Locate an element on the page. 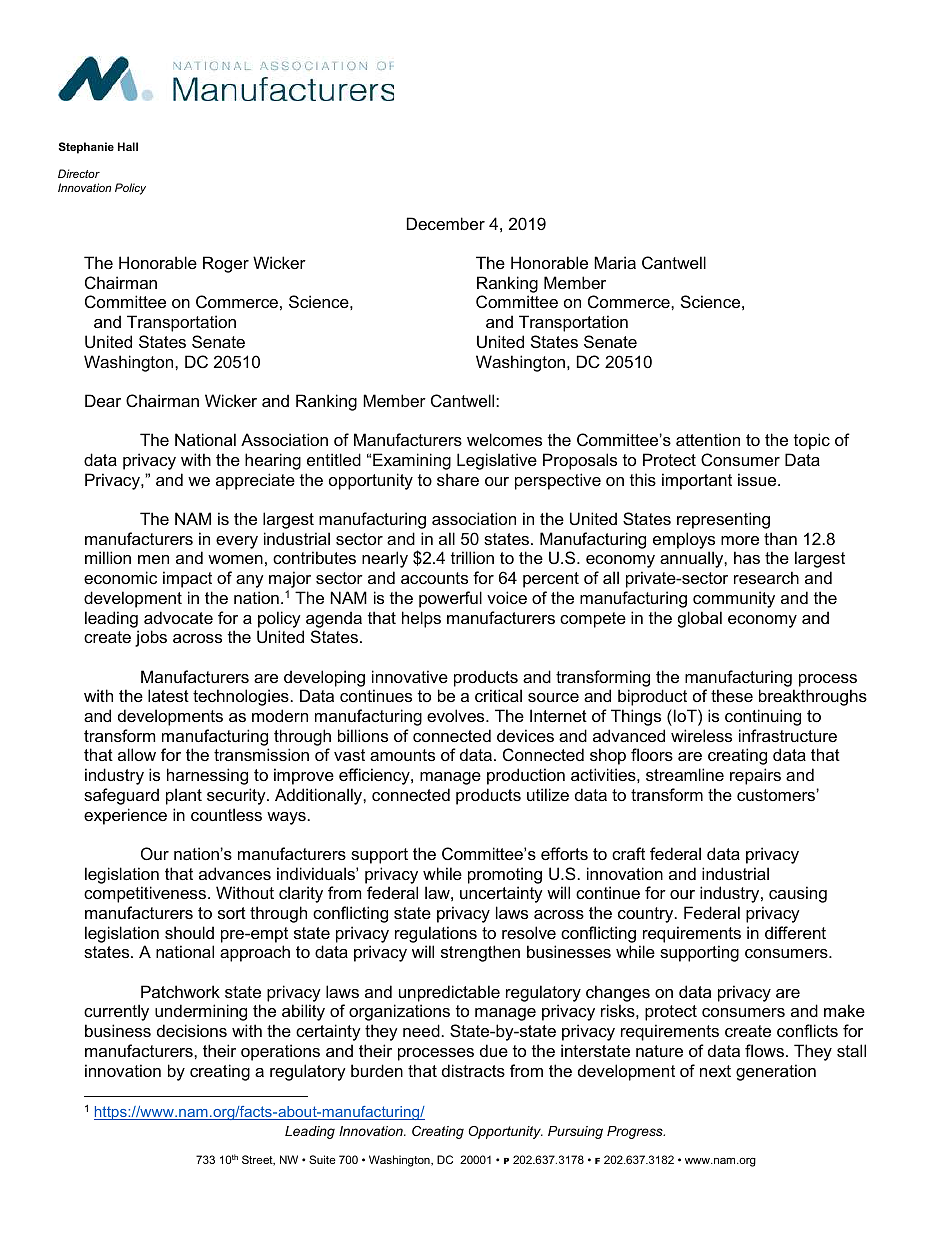 The width and height of the page is (952, 1233). Street is located at coordinates (258, 1160).
